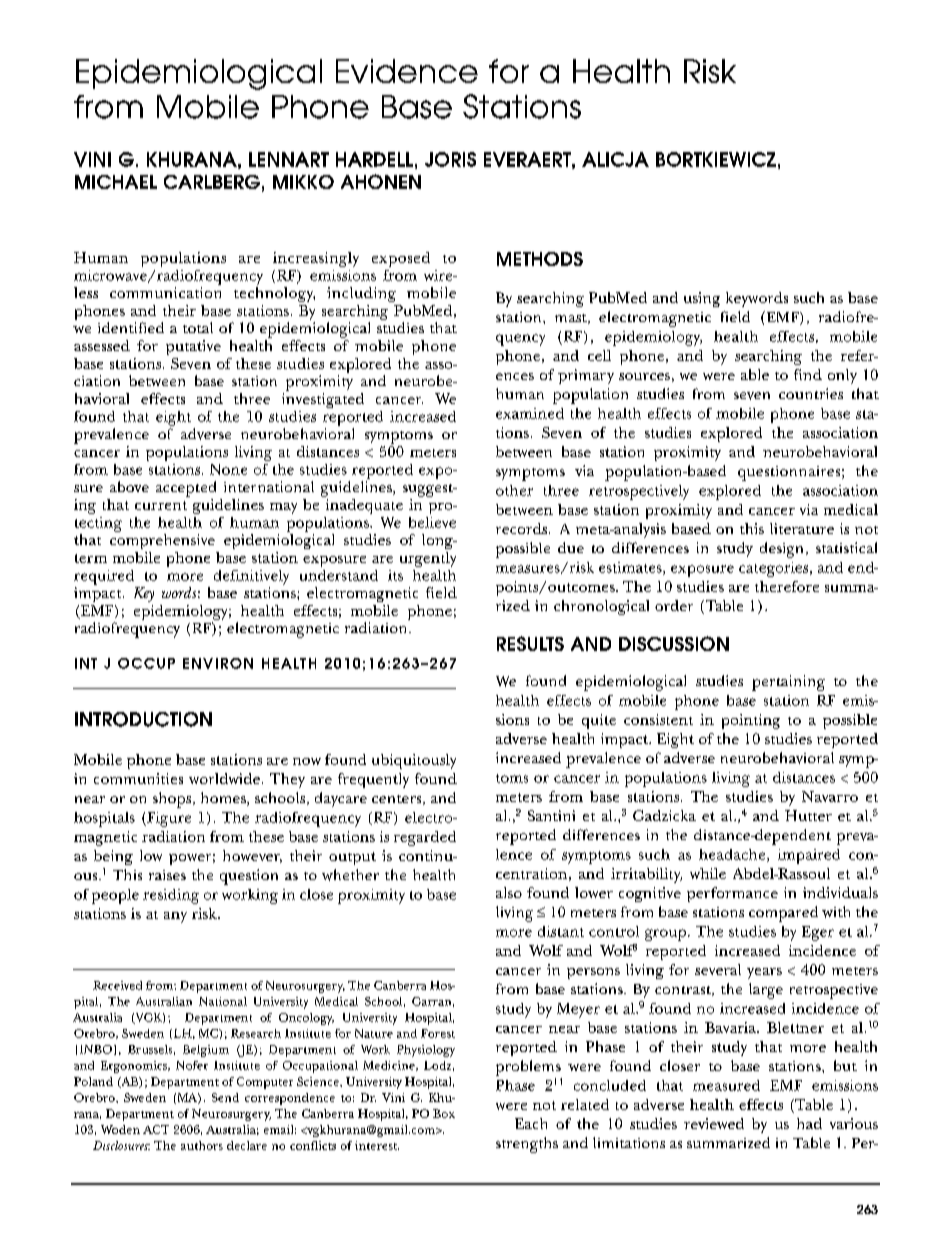 This screenshot has width=952, height=1256. Describe the element at coordinates (802, 528) in the screenshot. I see `literature` at that location.
